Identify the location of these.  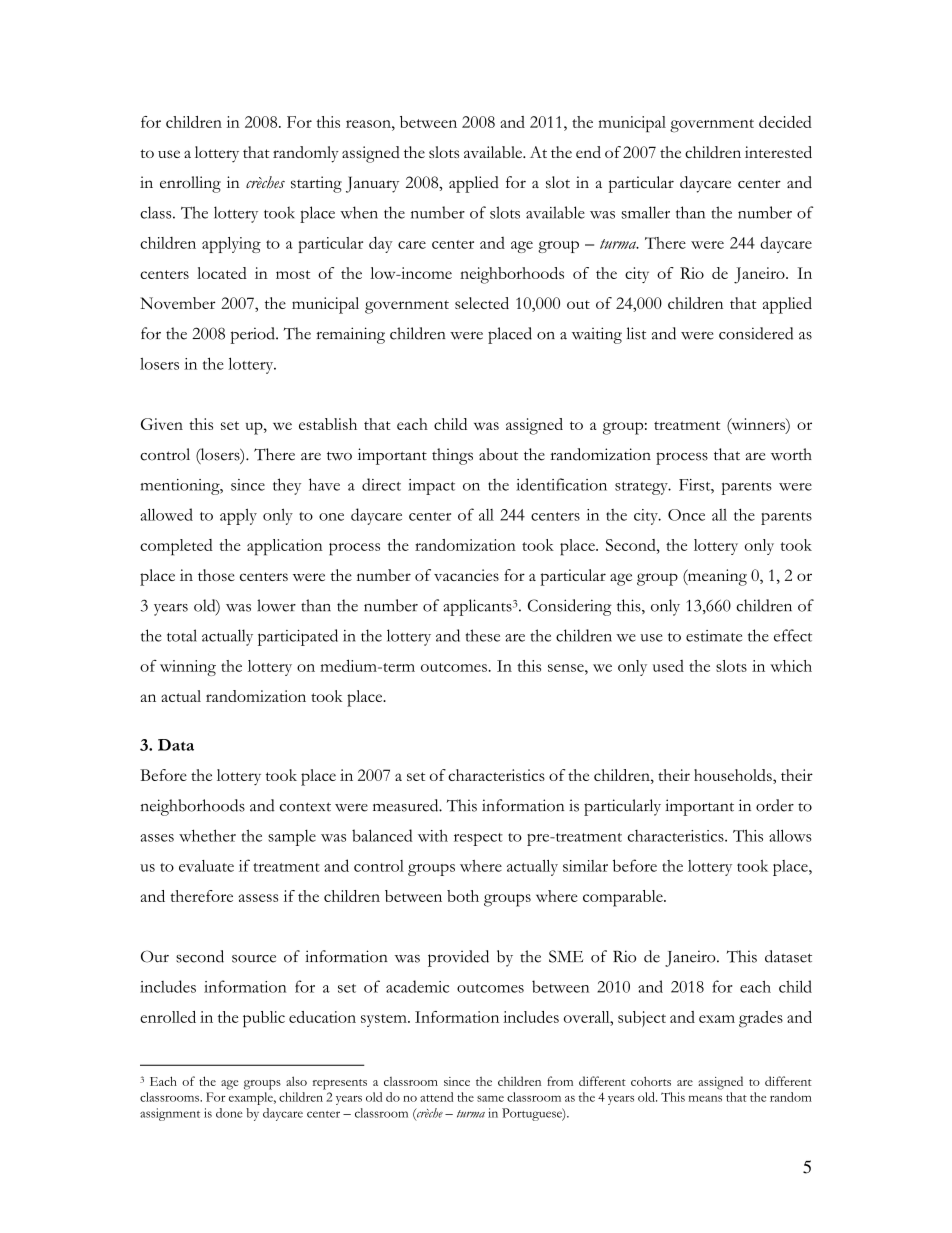
(483, 635).
